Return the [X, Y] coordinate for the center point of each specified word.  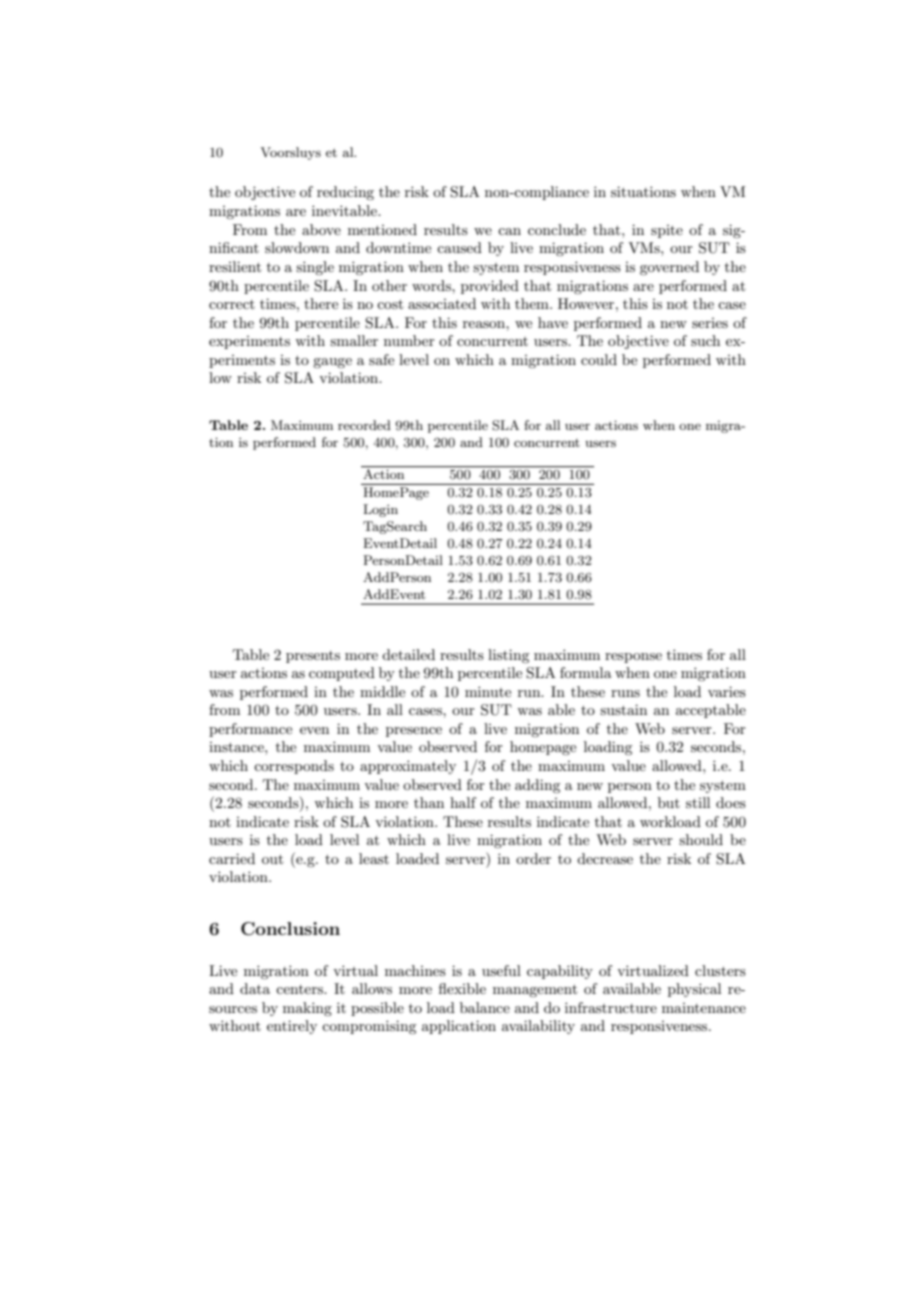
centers [300, 989]
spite [667, 231]
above [321, 229]
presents [313, 657]
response [633, 658]
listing [508, 656]
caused [459, 247]
